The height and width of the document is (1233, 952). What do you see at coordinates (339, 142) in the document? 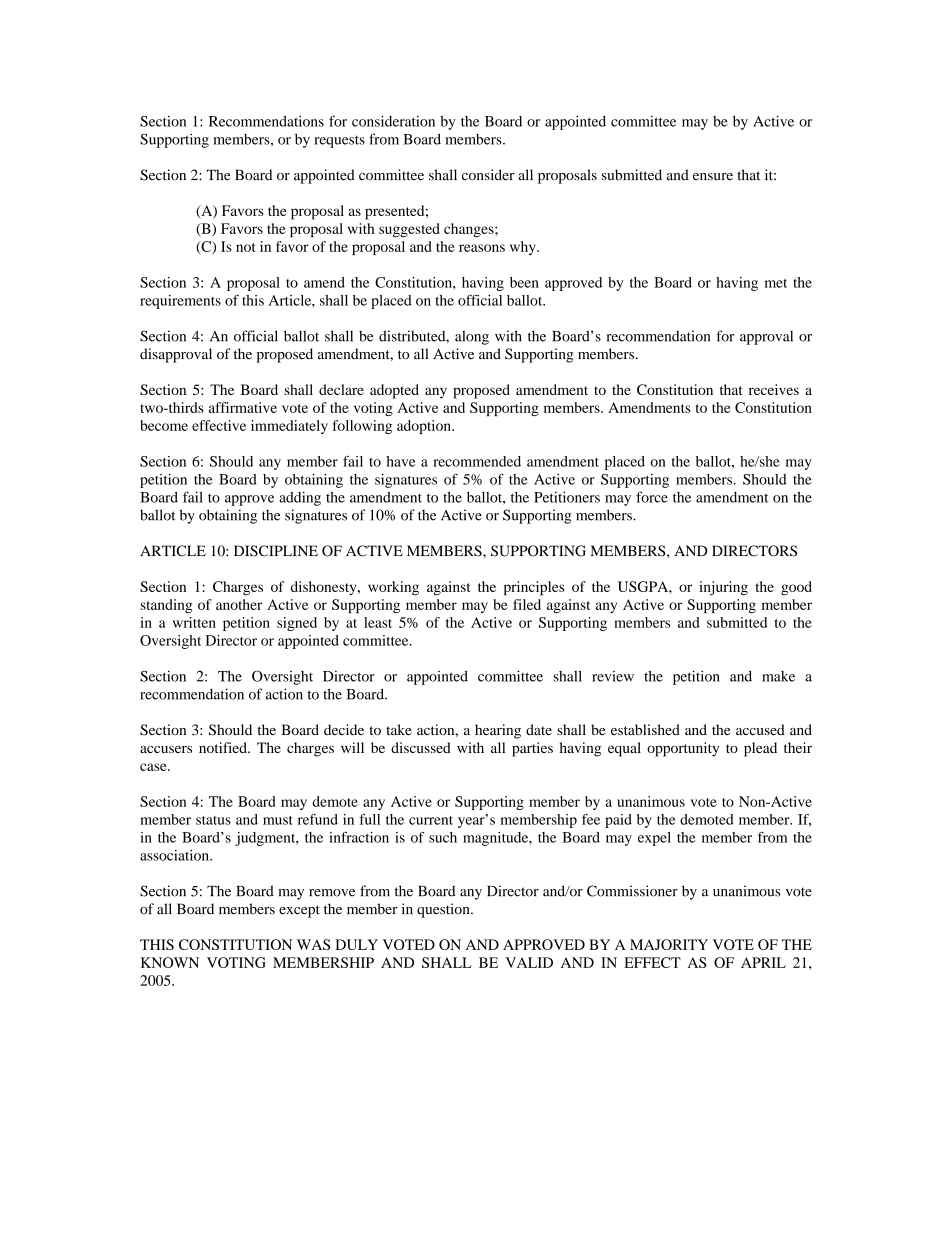
I see `requests` at bounding box center [339, 142].
